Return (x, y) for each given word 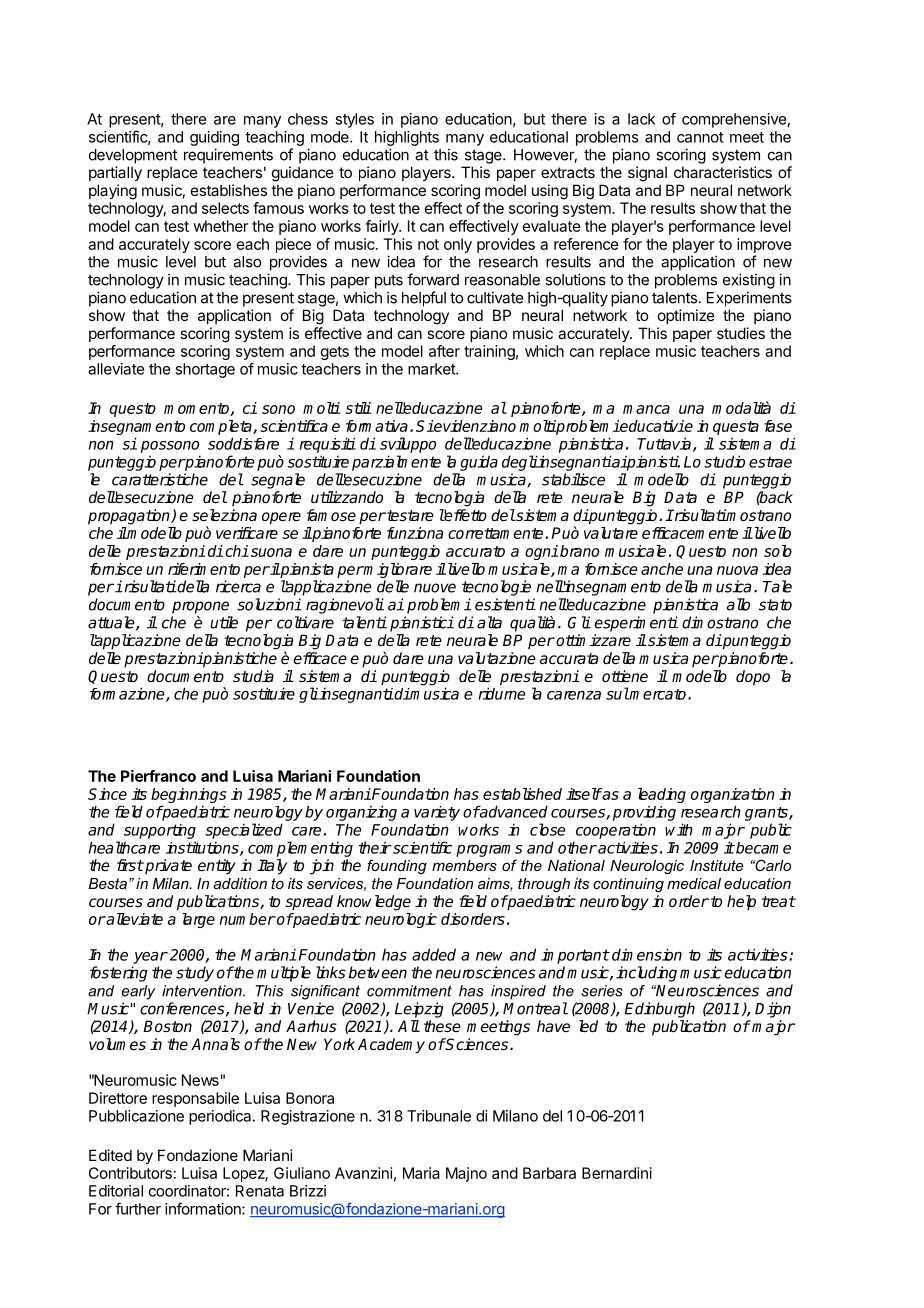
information (204, 1208)
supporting (160, 831)
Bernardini (617, 1173)
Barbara (549, 1173)
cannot (700, 137)
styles (354, 120)
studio (724, 461)
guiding (214, 138)
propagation (130, 517)
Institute (716, 865)
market (432, 369)
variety (437, 813)
